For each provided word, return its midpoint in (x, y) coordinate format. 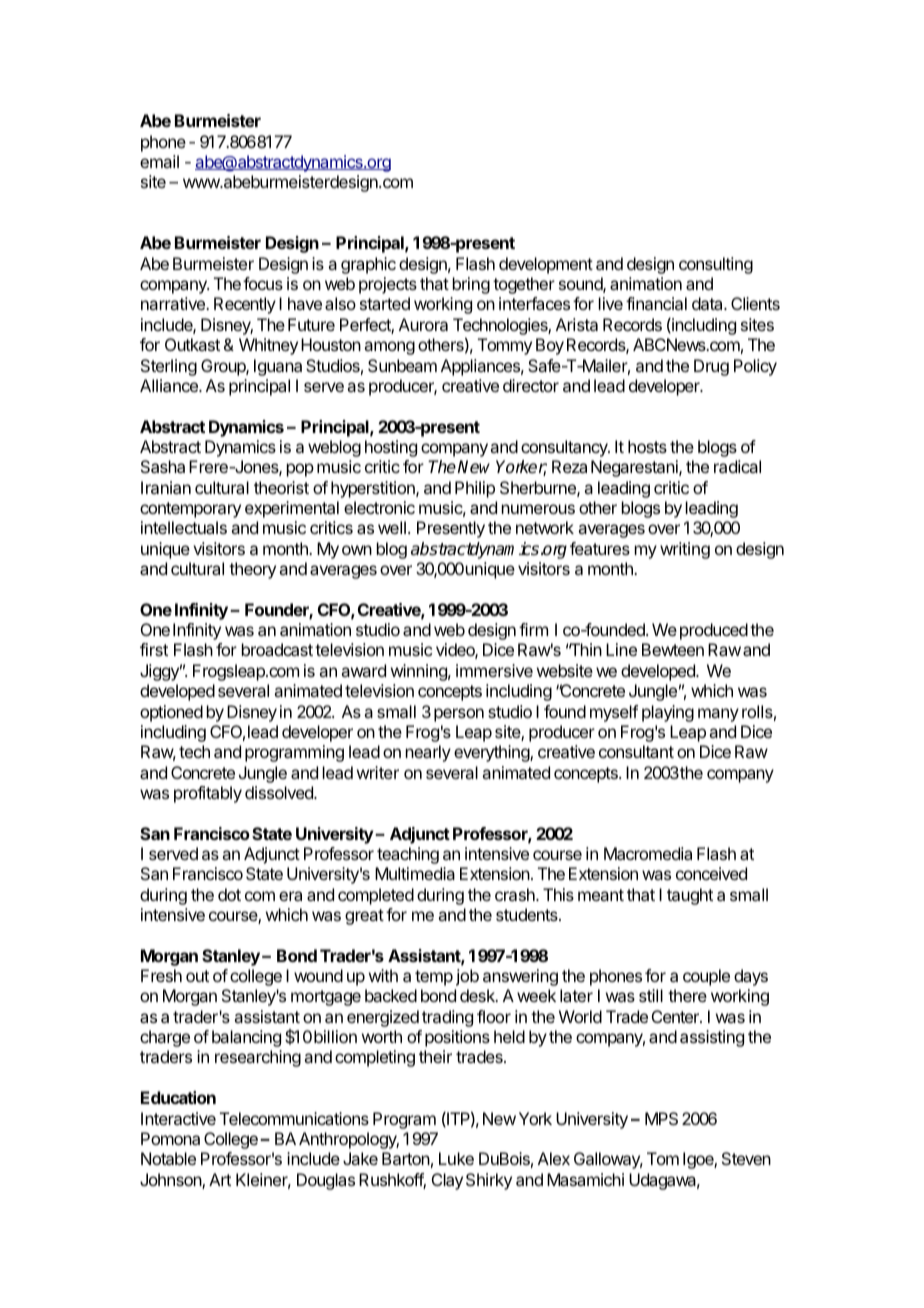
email (159, 161)
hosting (391, 448)
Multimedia (415, 873)
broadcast (277, 649)
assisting (712, 1038)
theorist (281, 487)
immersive (494, 670)
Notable (168, 1158)
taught (690, 896)
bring (471, 285)
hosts (647, 446)
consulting (716, 265)
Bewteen (673, 649)
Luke (456, 1158)
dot (229, 894)
